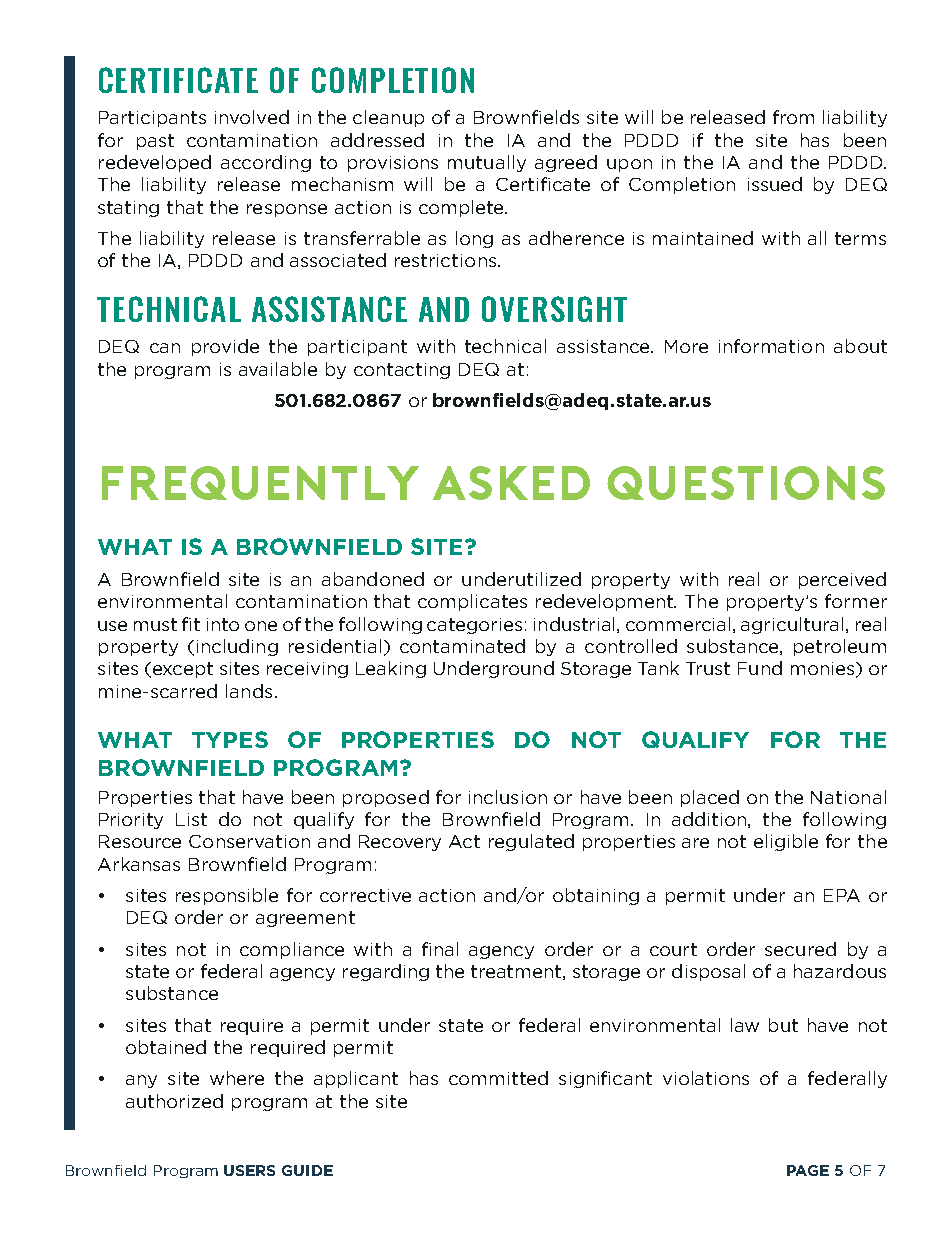  I want to click on mutually, so click(487, 163).
